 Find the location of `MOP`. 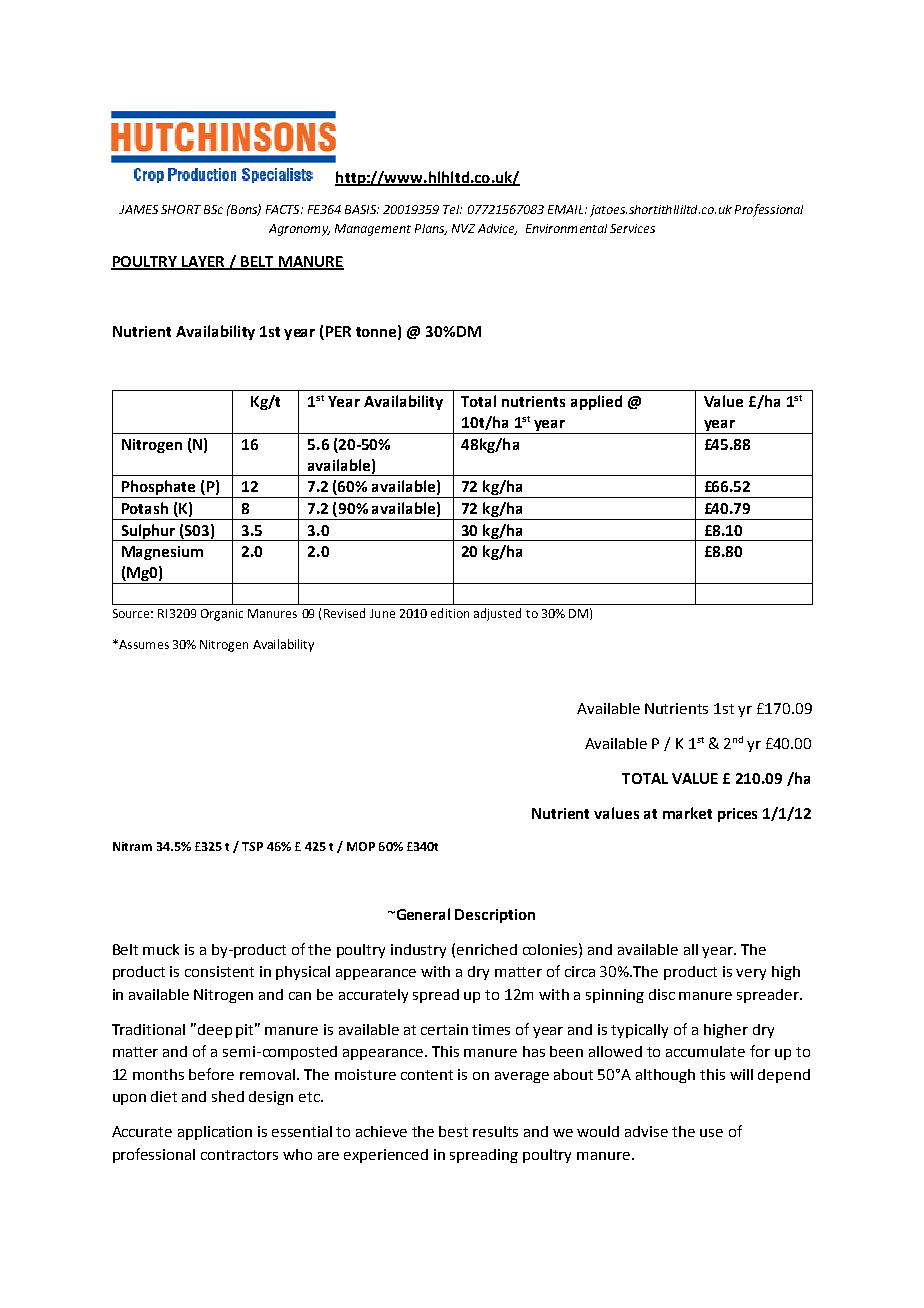

MOP is located at coordinates (361, 846).
